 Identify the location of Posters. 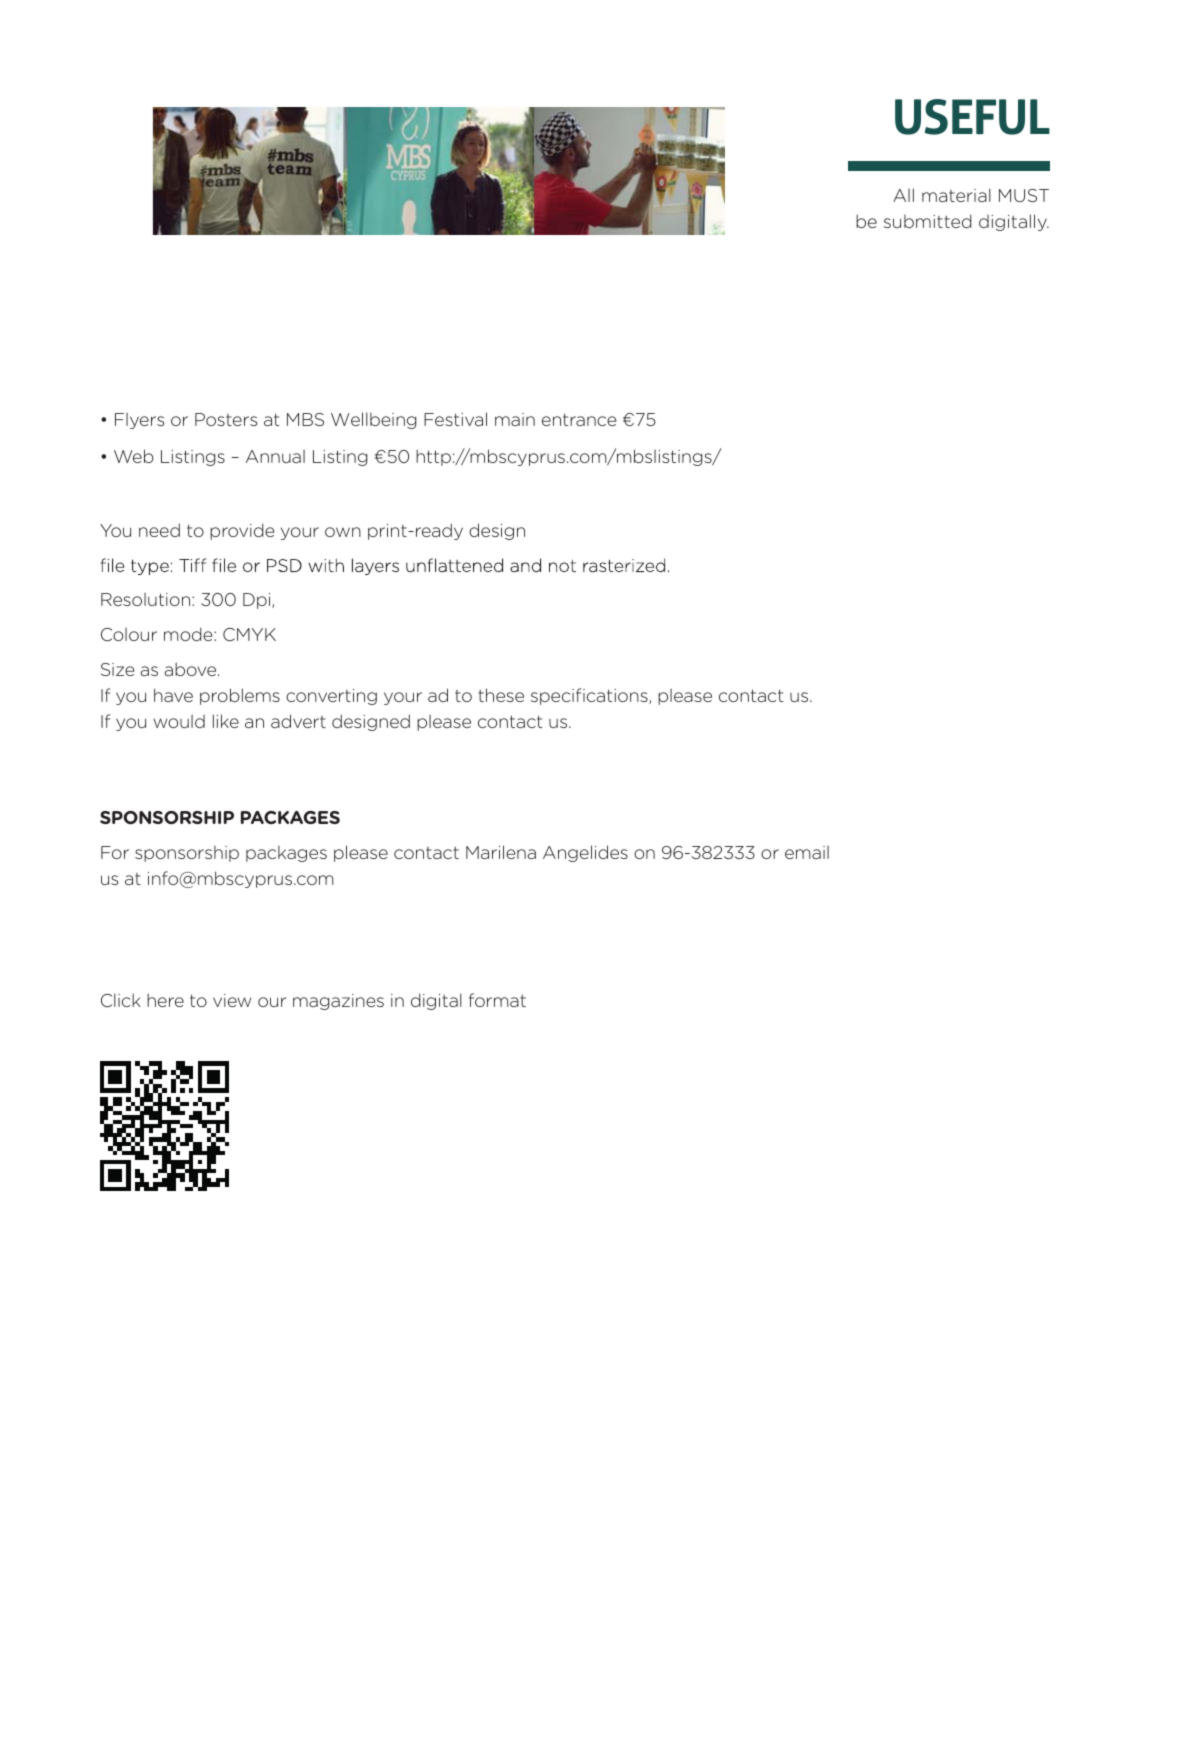
(226, 419).
